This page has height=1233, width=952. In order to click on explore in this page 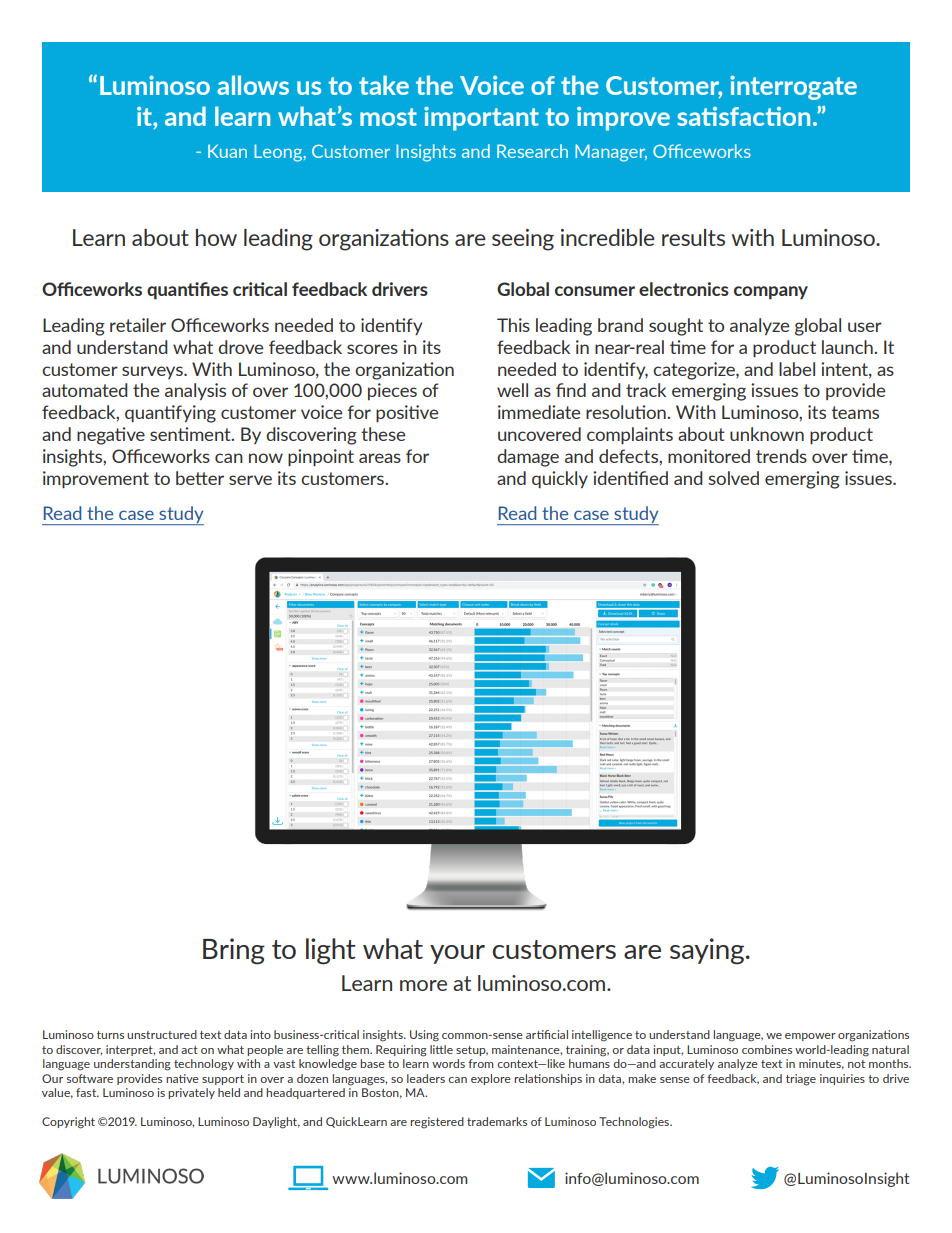, I will do `click(491, 1079)`.
